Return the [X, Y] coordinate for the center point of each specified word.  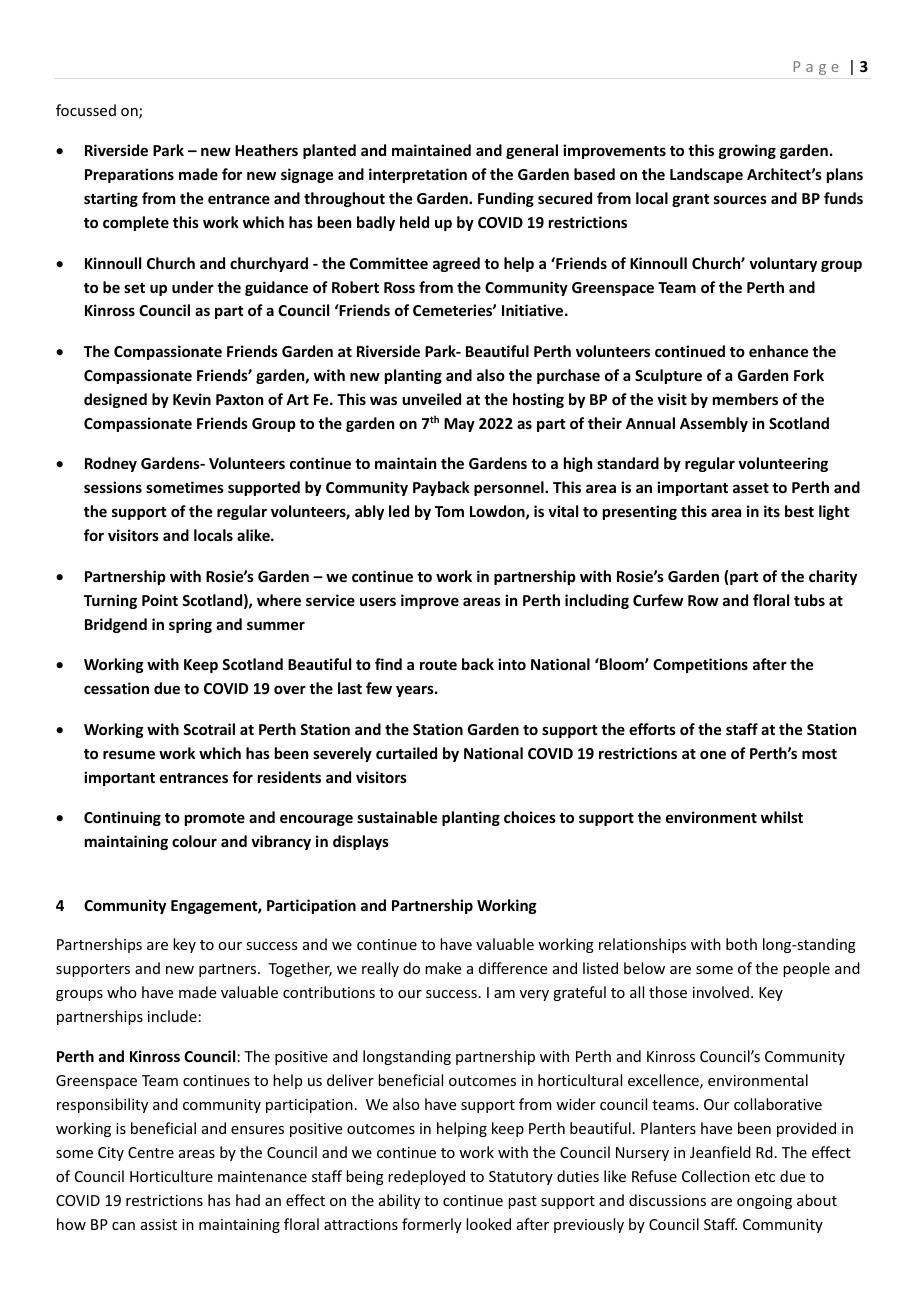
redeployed [426, 1177]
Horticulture [171, 1176]
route [438, 665]
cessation [116, 688]
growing [747, 151]
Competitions [700, 665]
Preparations [129, 175]
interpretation [418, 175]
